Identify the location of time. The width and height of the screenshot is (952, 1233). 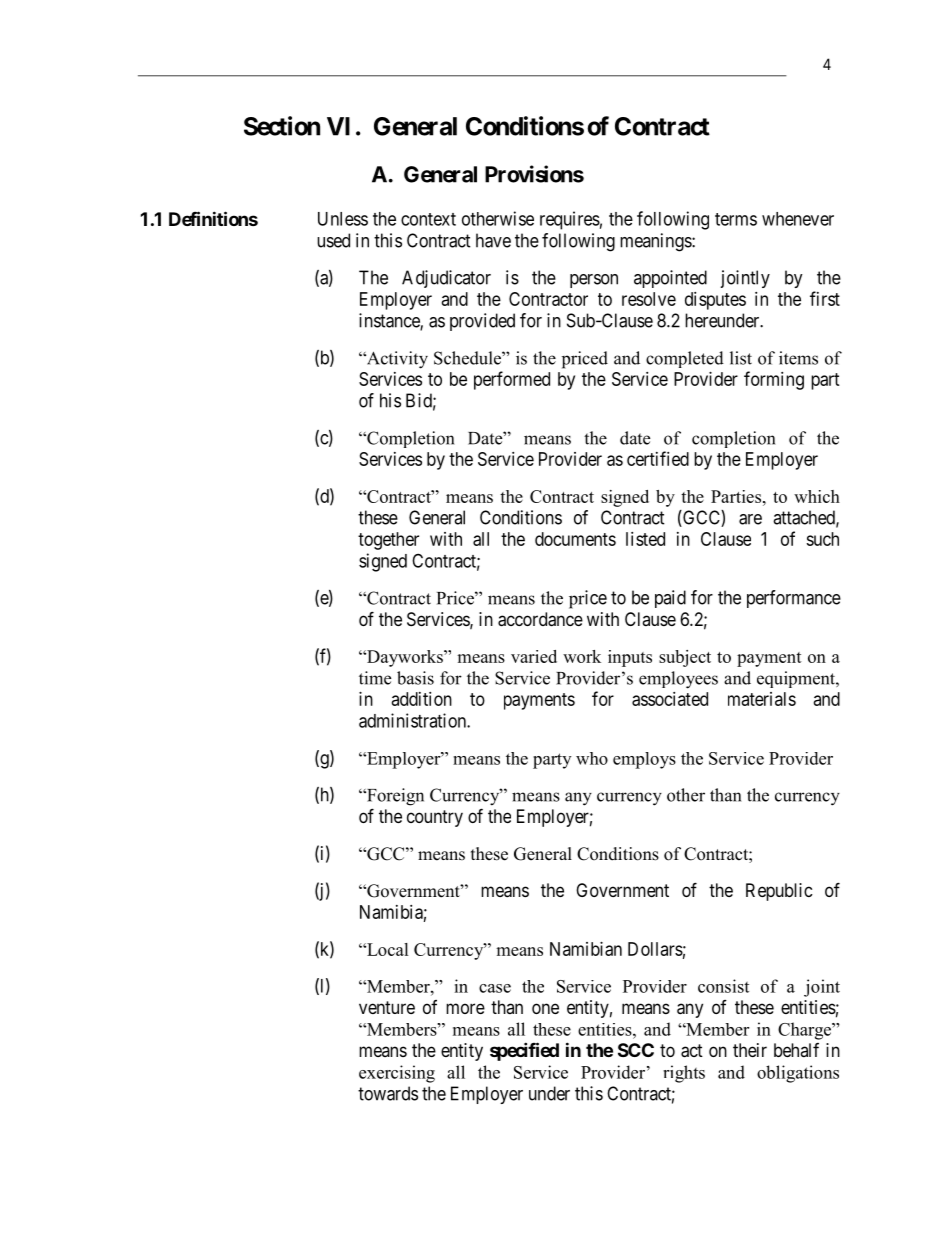
(375, 678).
